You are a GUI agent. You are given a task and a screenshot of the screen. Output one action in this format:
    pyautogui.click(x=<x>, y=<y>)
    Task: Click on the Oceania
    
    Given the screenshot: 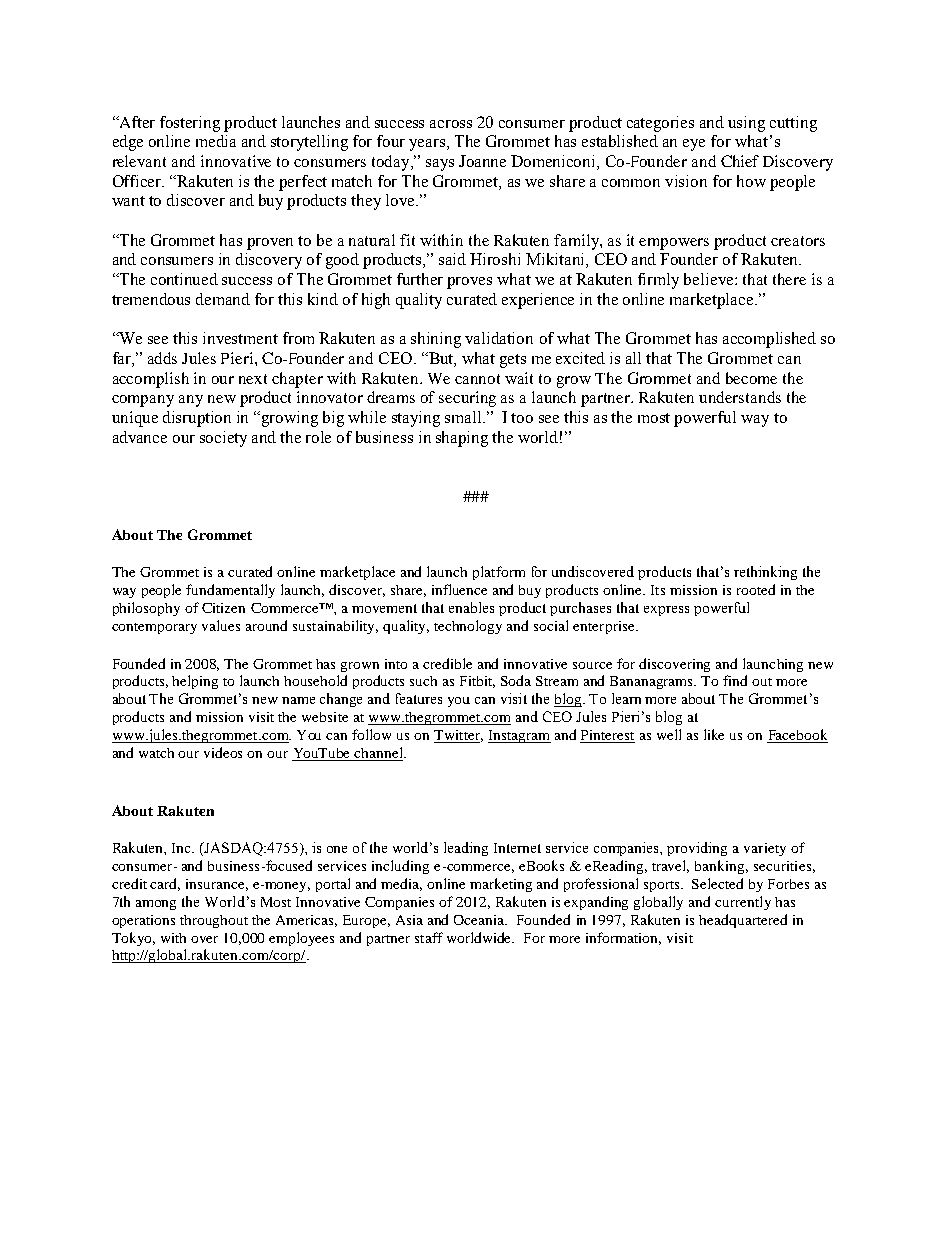 What is the action you would take?
    pyautogui.click(x=480, y=920)
